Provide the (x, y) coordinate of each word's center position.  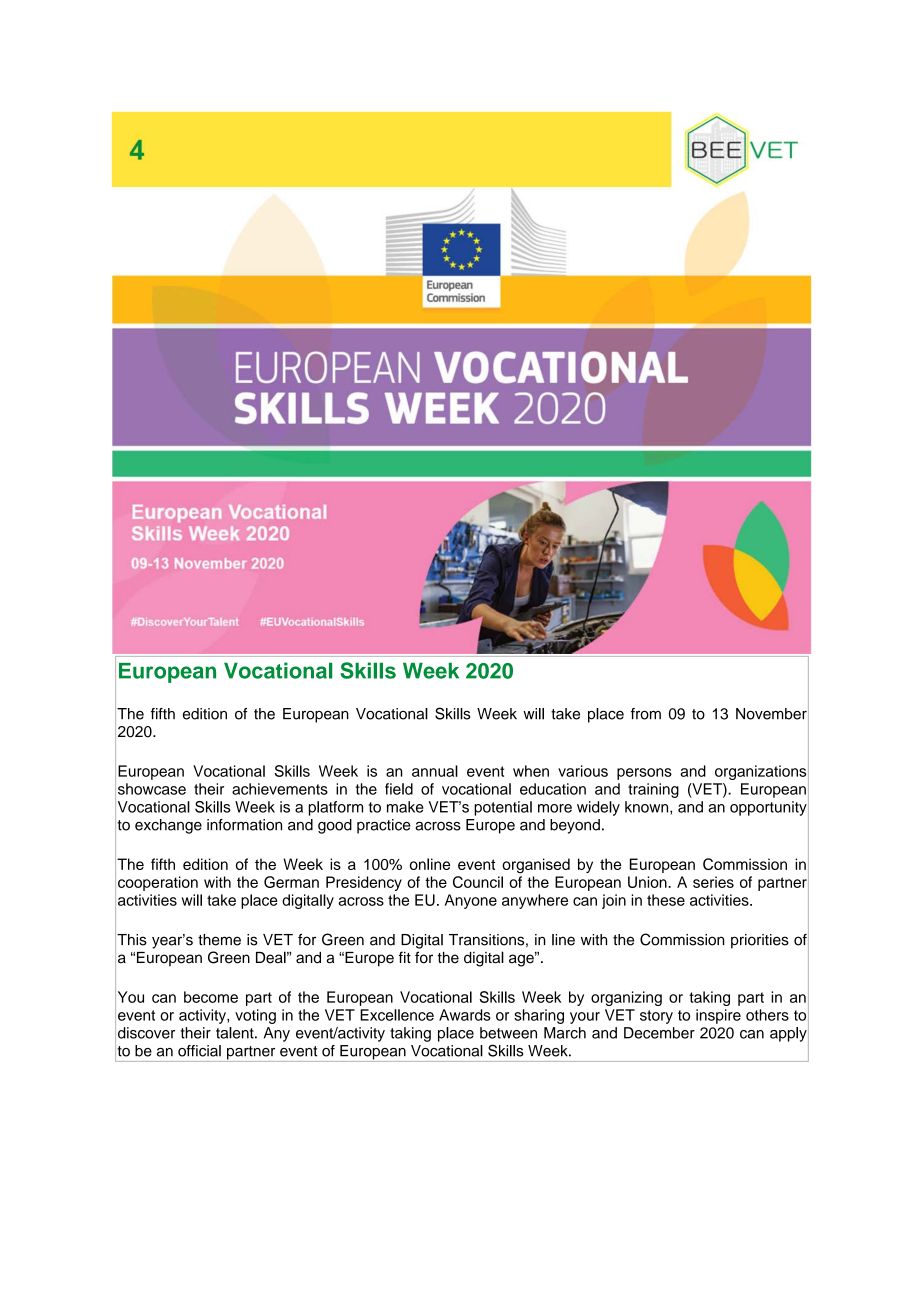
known (648, 808)
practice (384, 826)
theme (219, 940)
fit (405, 957)
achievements (280, 789)
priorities (760, 941)
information (244, 825)
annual (435, 771)
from (646, 714)
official (199, 1051)
